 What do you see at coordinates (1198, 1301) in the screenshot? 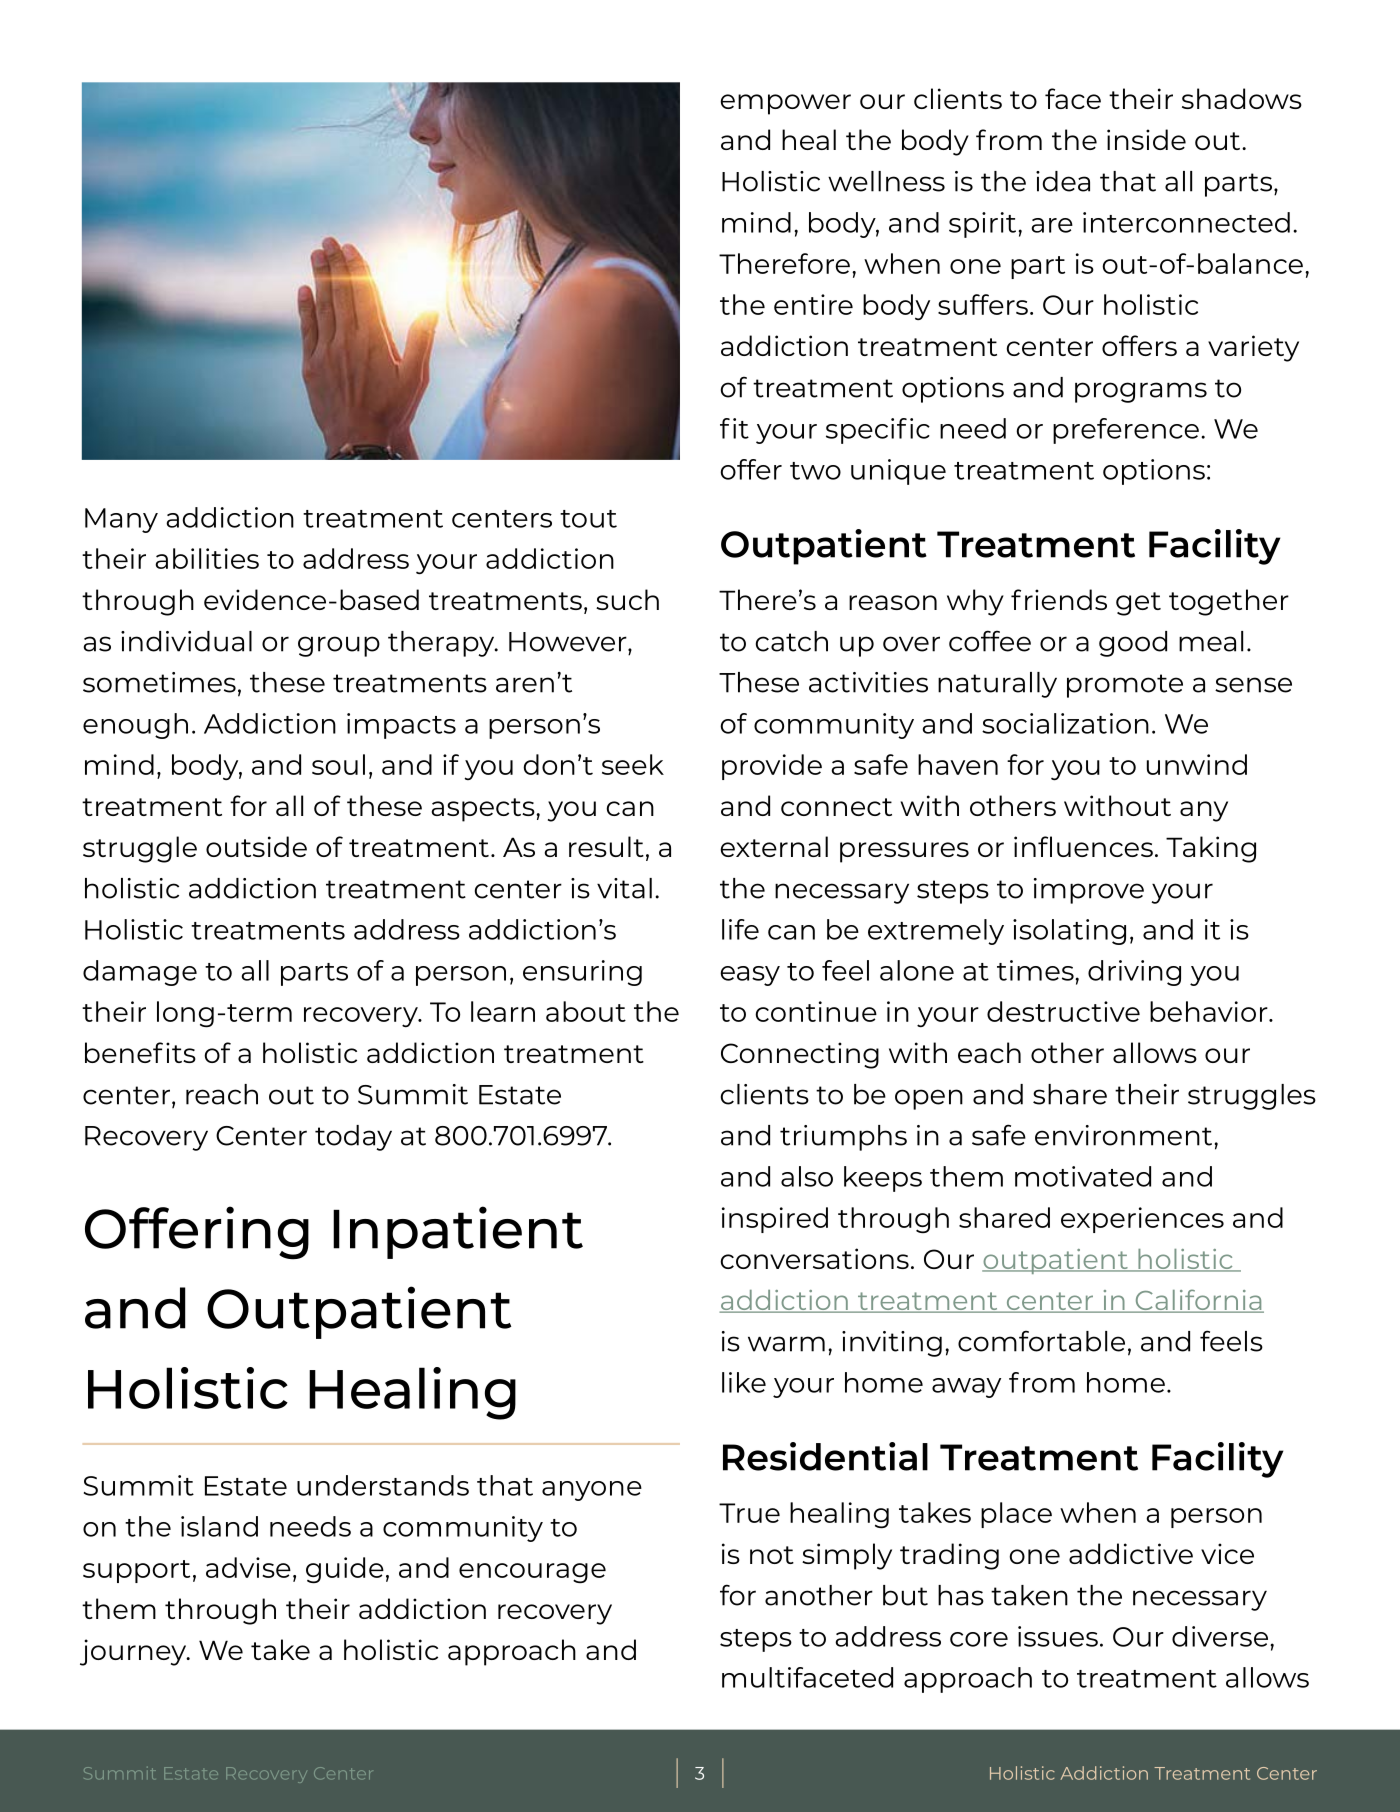
I see `California` at bounding box center [1198, 1301].
